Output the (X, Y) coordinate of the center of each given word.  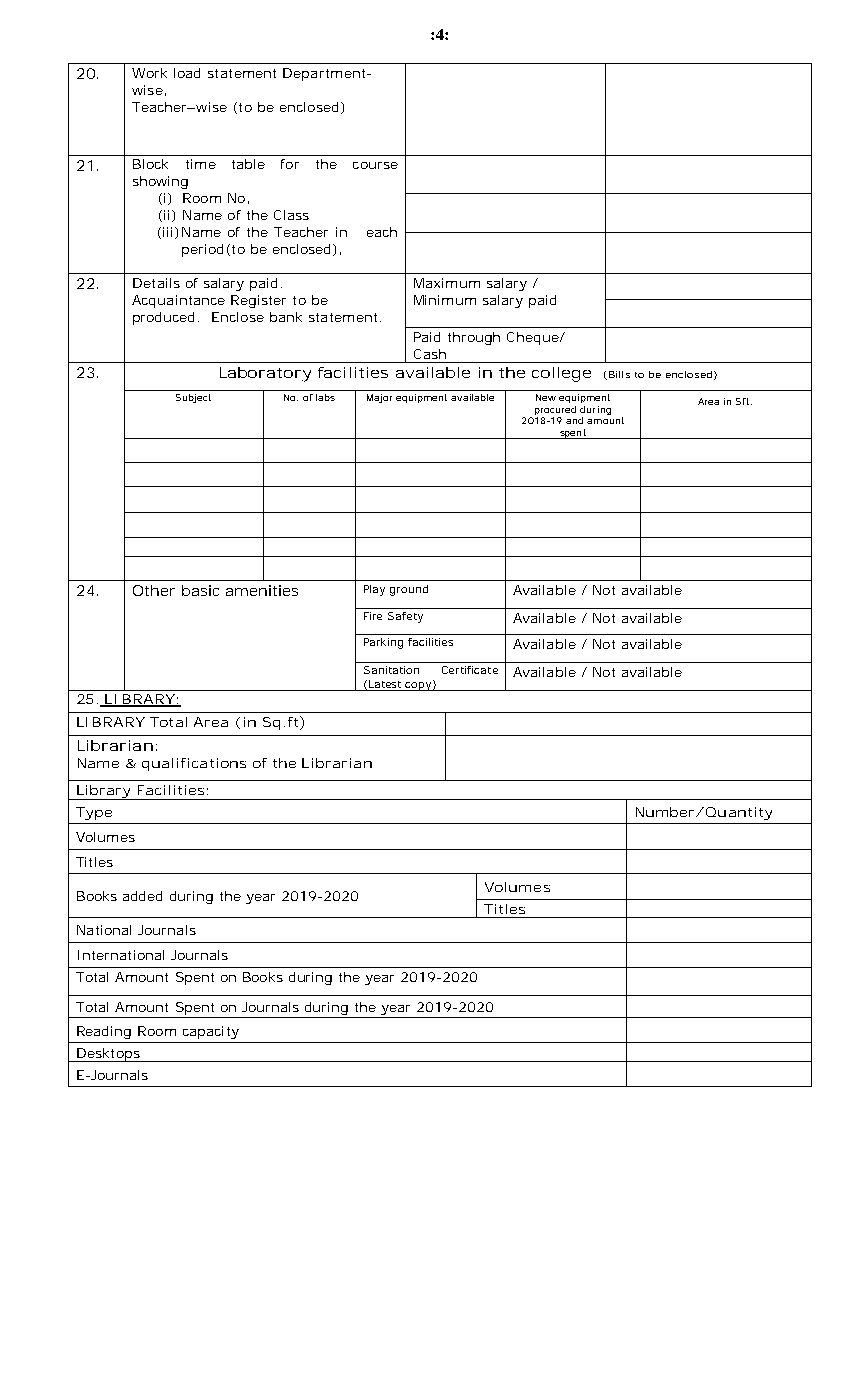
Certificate (470, 670)
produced (163, 318)
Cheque (534, 338)
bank (286, 317)
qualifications (194, 764)
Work (149, 73)
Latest (385, 684)
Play (374, 590)
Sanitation (391, 670)
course (375, 165)
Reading (104, 1032)
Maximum (447, 283)
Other (154, 590)
